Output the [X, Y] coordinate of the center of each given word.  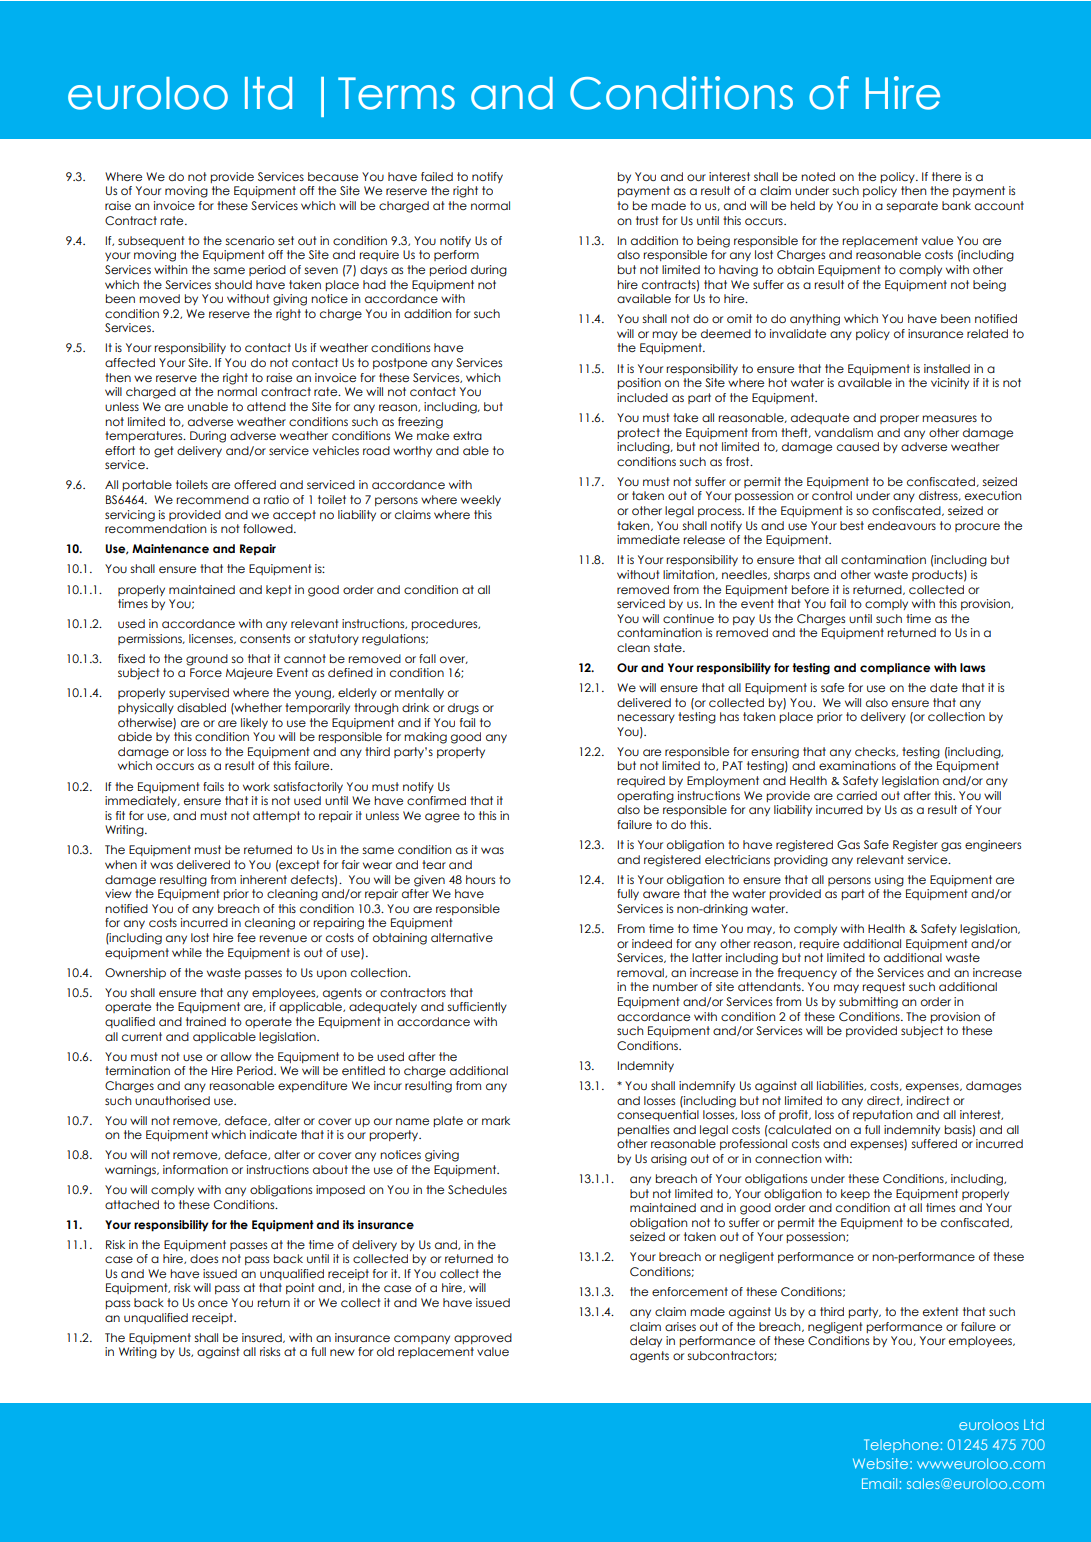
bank [956, 205]
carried [857, 795]
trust [647, 220]
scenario [250, 240]
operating [645, 797]
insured [263, 1338]
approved [483, 1338]
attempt [276, 816]
